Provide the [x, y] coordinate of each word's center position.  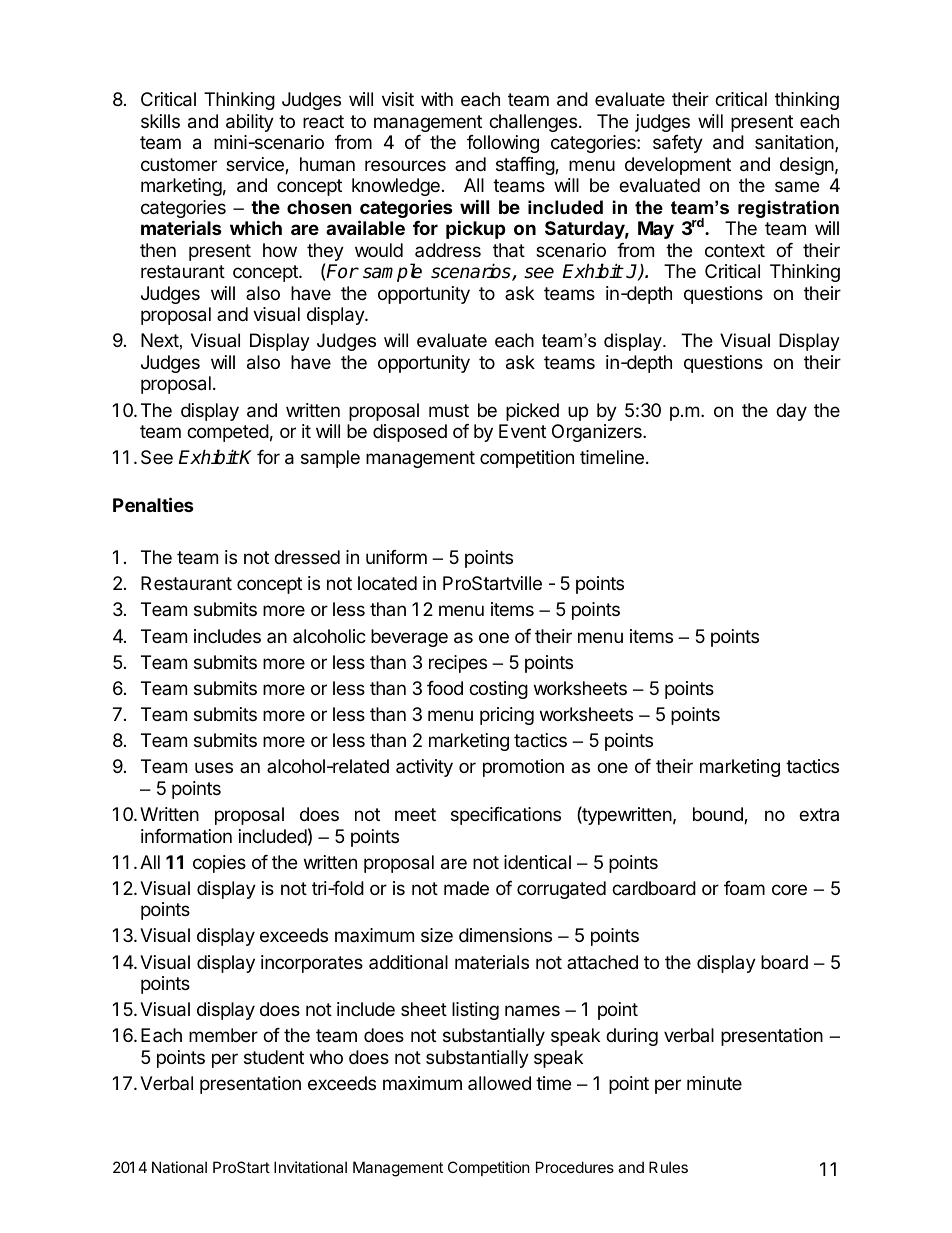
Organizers [598, 433]
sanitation [795, 143]
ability [250, 123]
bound [719, 815]
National [179, 1167]
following [503, 144]
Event [522, 431]
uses [214, 767]
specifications [506, 816]
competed [228, 433]
